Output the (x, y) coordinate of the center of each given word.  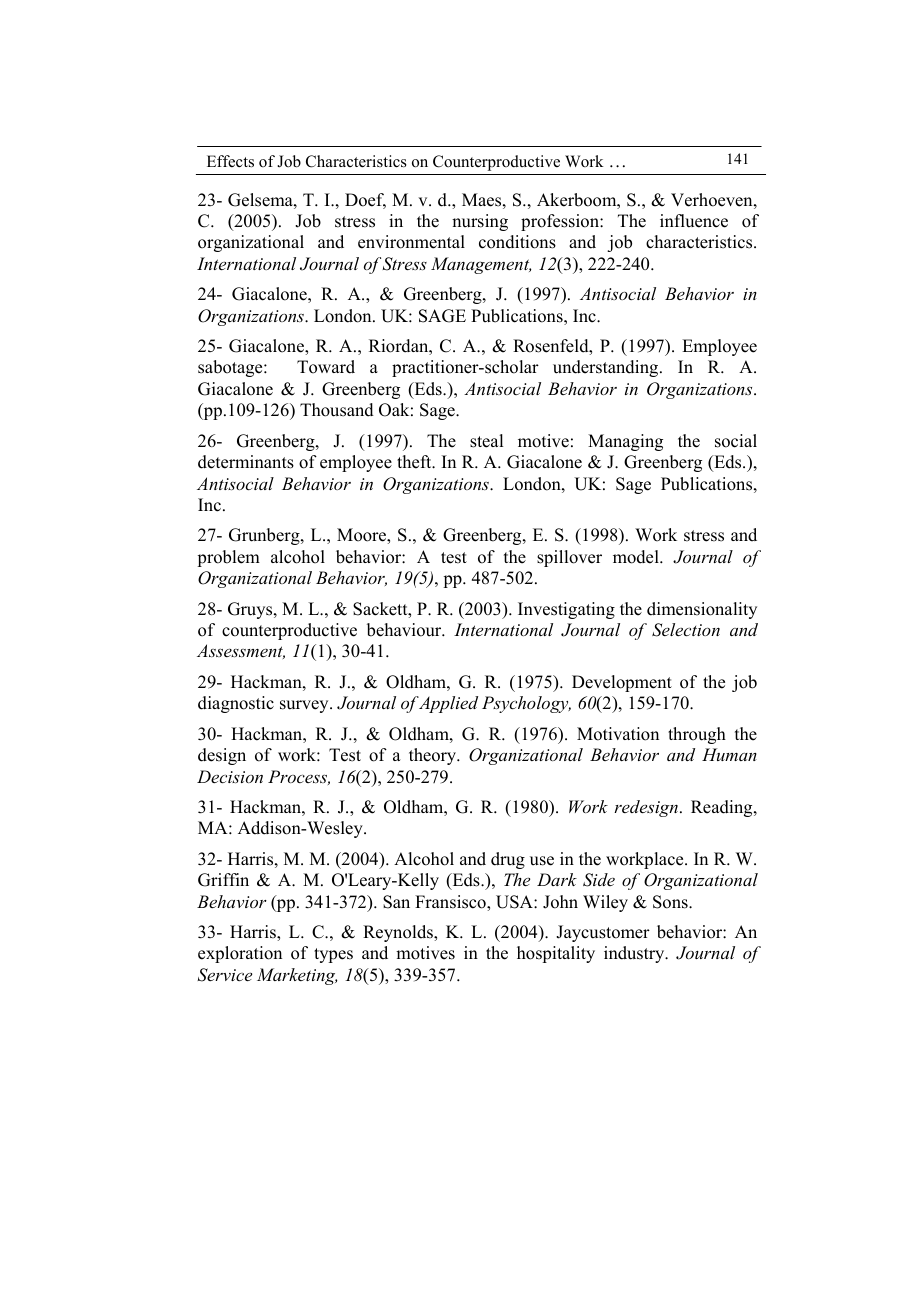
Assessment (241, 651)
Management (481, 265)
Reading (723, 808)
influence (694, 221)
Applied (448, 704)
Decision (230, 776)
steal (486, 441)
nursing (480, 222)
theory (434, 756)
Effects (230, 161)
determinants (246, 462)
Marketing (297, 976)
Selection (686, 630)
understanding (607, 368)
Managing (625, 442)
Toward (326, 367)
